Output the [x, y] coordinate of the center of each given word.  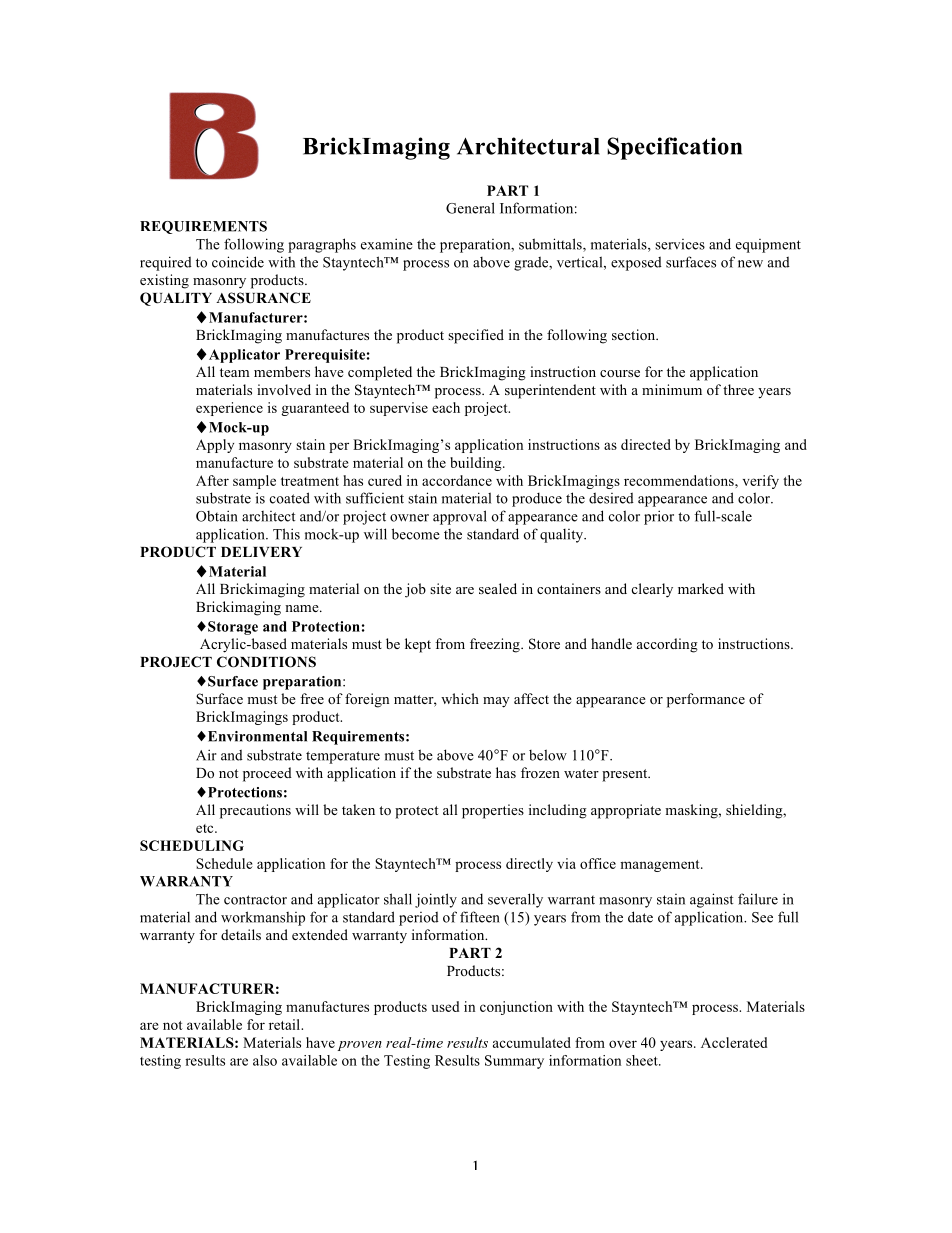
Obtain [217, 516]
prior [659, 517]
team [234, 372]
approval [460, 517]
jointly [436, 900]
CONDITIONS [266, 662]
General [470, 208]
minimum [672, 389]
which [460, 698]
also [265, 1060]
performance [706, 700]
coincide [238, 262]
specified [476, 336]
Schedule [224, 863]
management [661, 866]
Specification [674, 148]
